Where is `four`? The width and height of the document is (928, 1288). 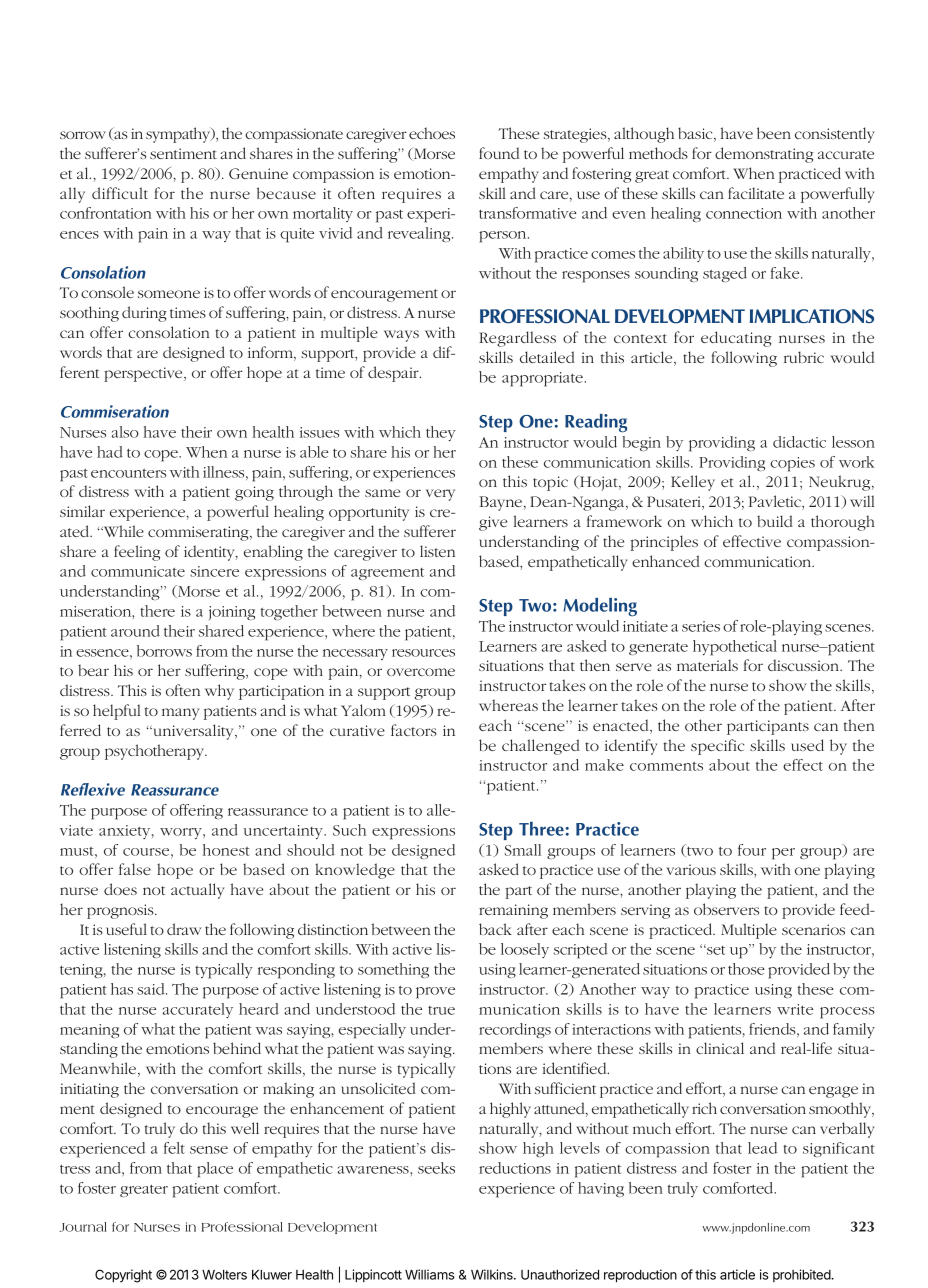
four is located at coordinates (752, 850).
